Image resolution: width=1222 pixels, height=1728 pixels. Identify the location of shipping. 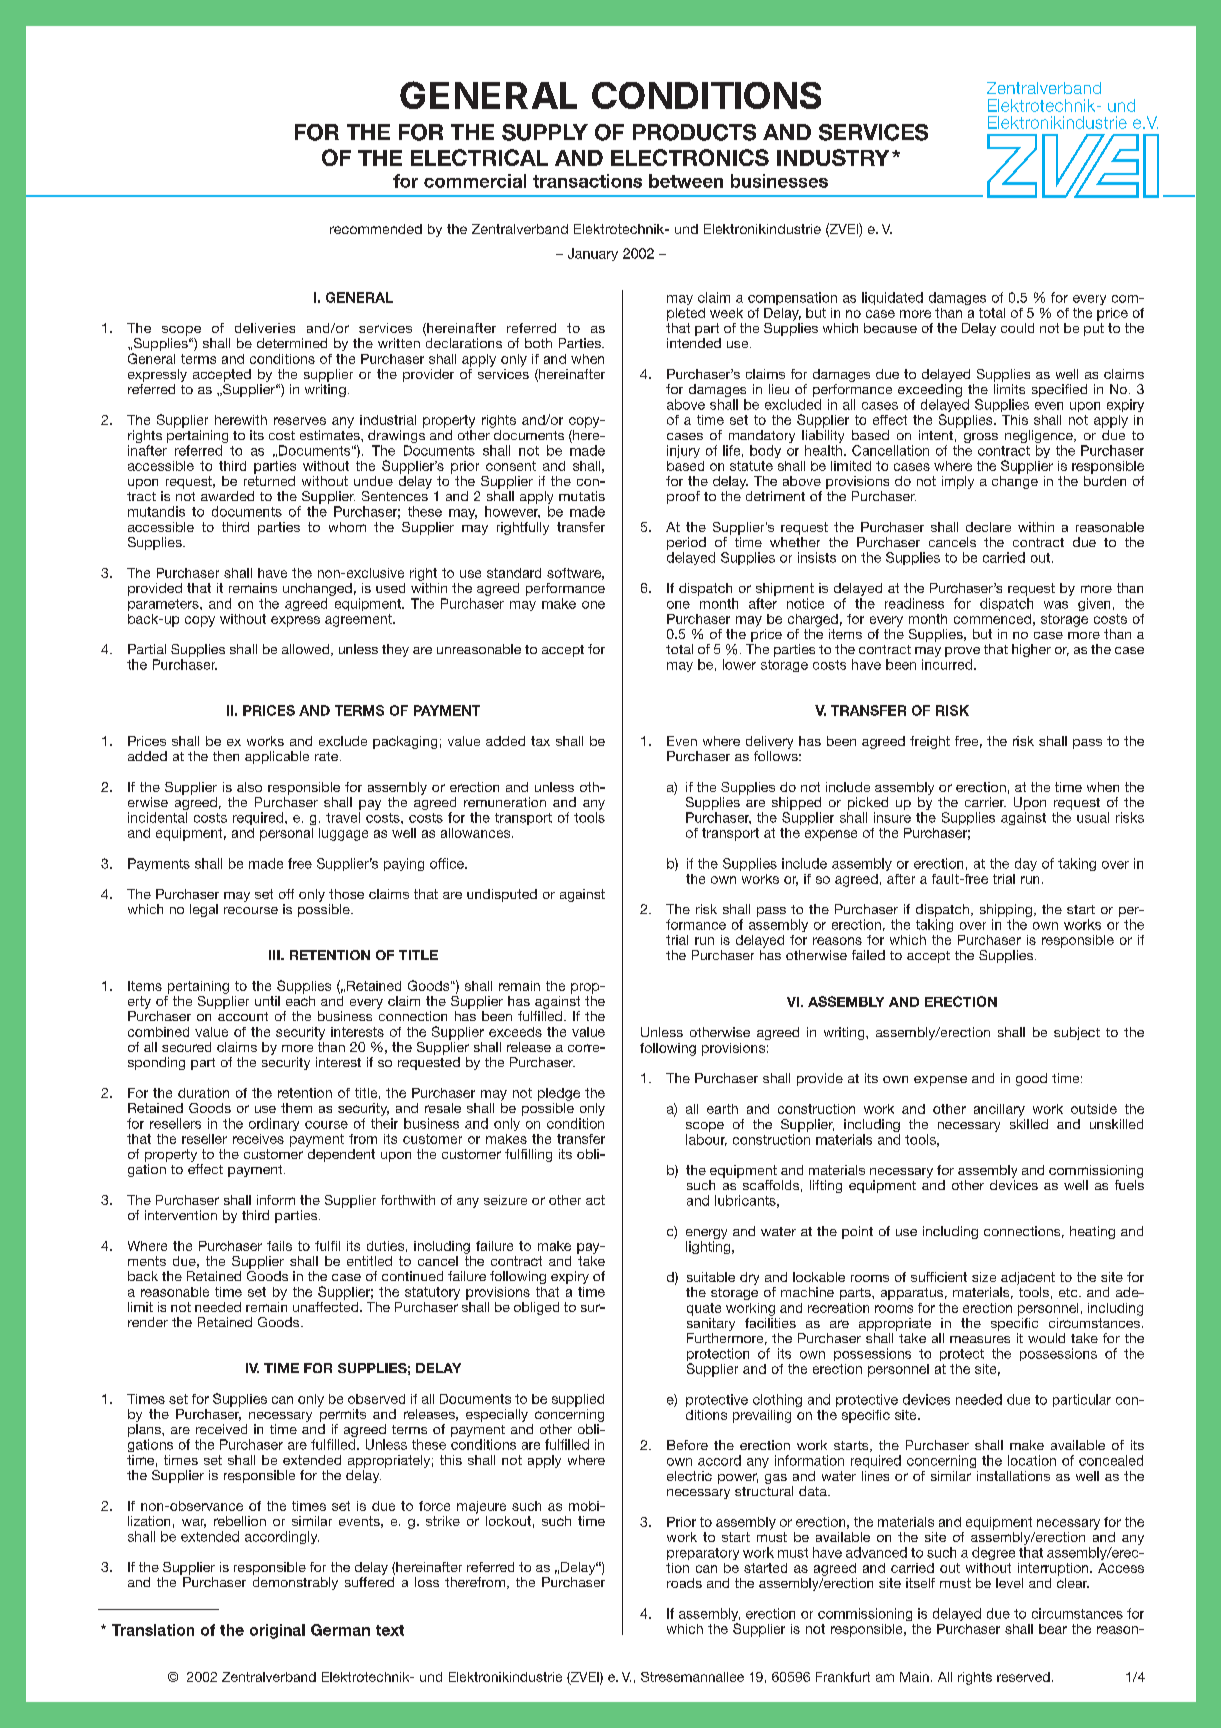
(1006, 912).
